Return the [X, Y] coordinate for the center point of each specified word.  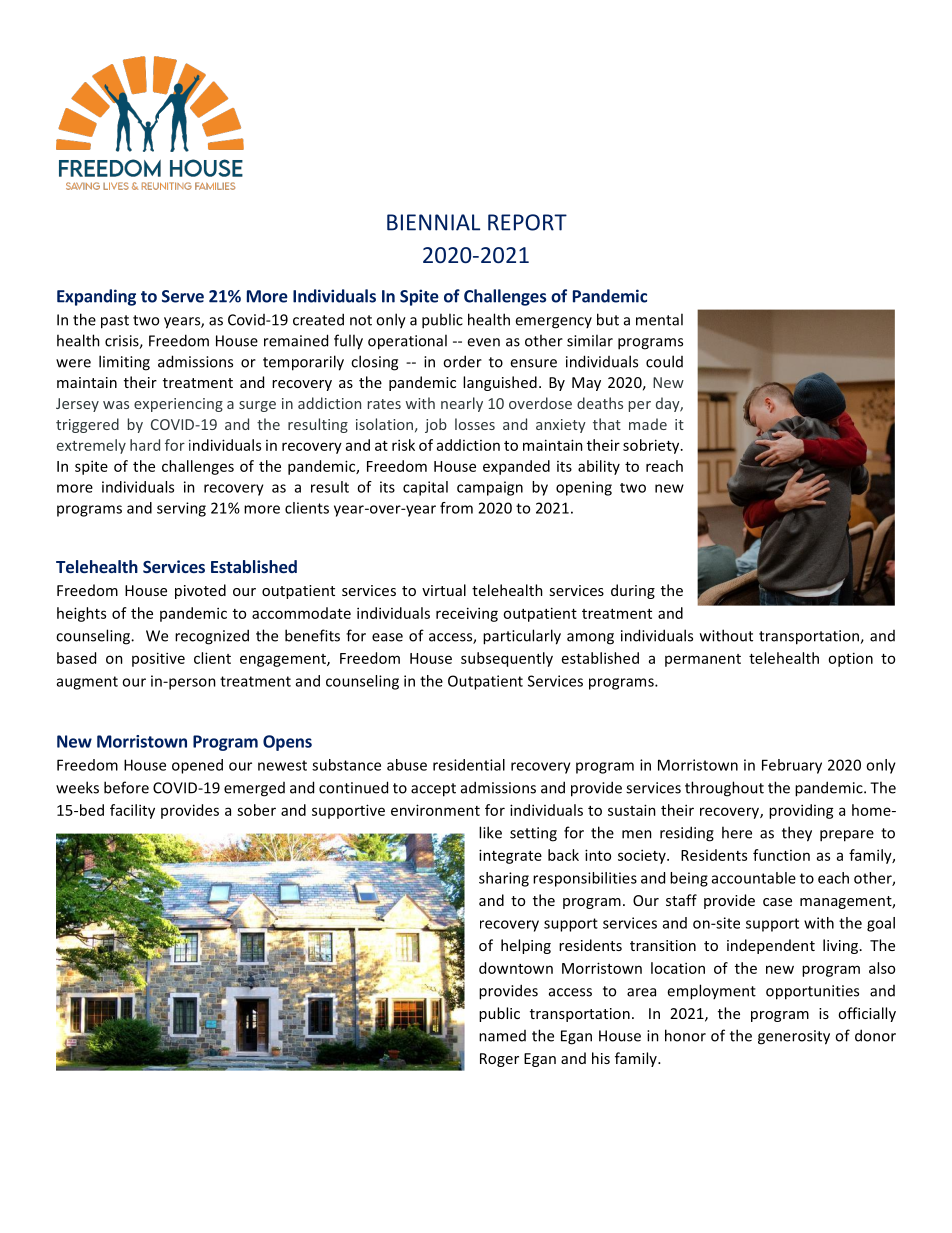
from [456, 508]
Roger [499, 1060]
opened [197, 766]
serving [181, 509]
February [792, 766]
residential [469, 765]
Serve [183, 296]
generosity [794, 1037]
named [502, 1036]
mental [659, 319]
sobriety [652, 446]
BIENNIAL [433, 222]
